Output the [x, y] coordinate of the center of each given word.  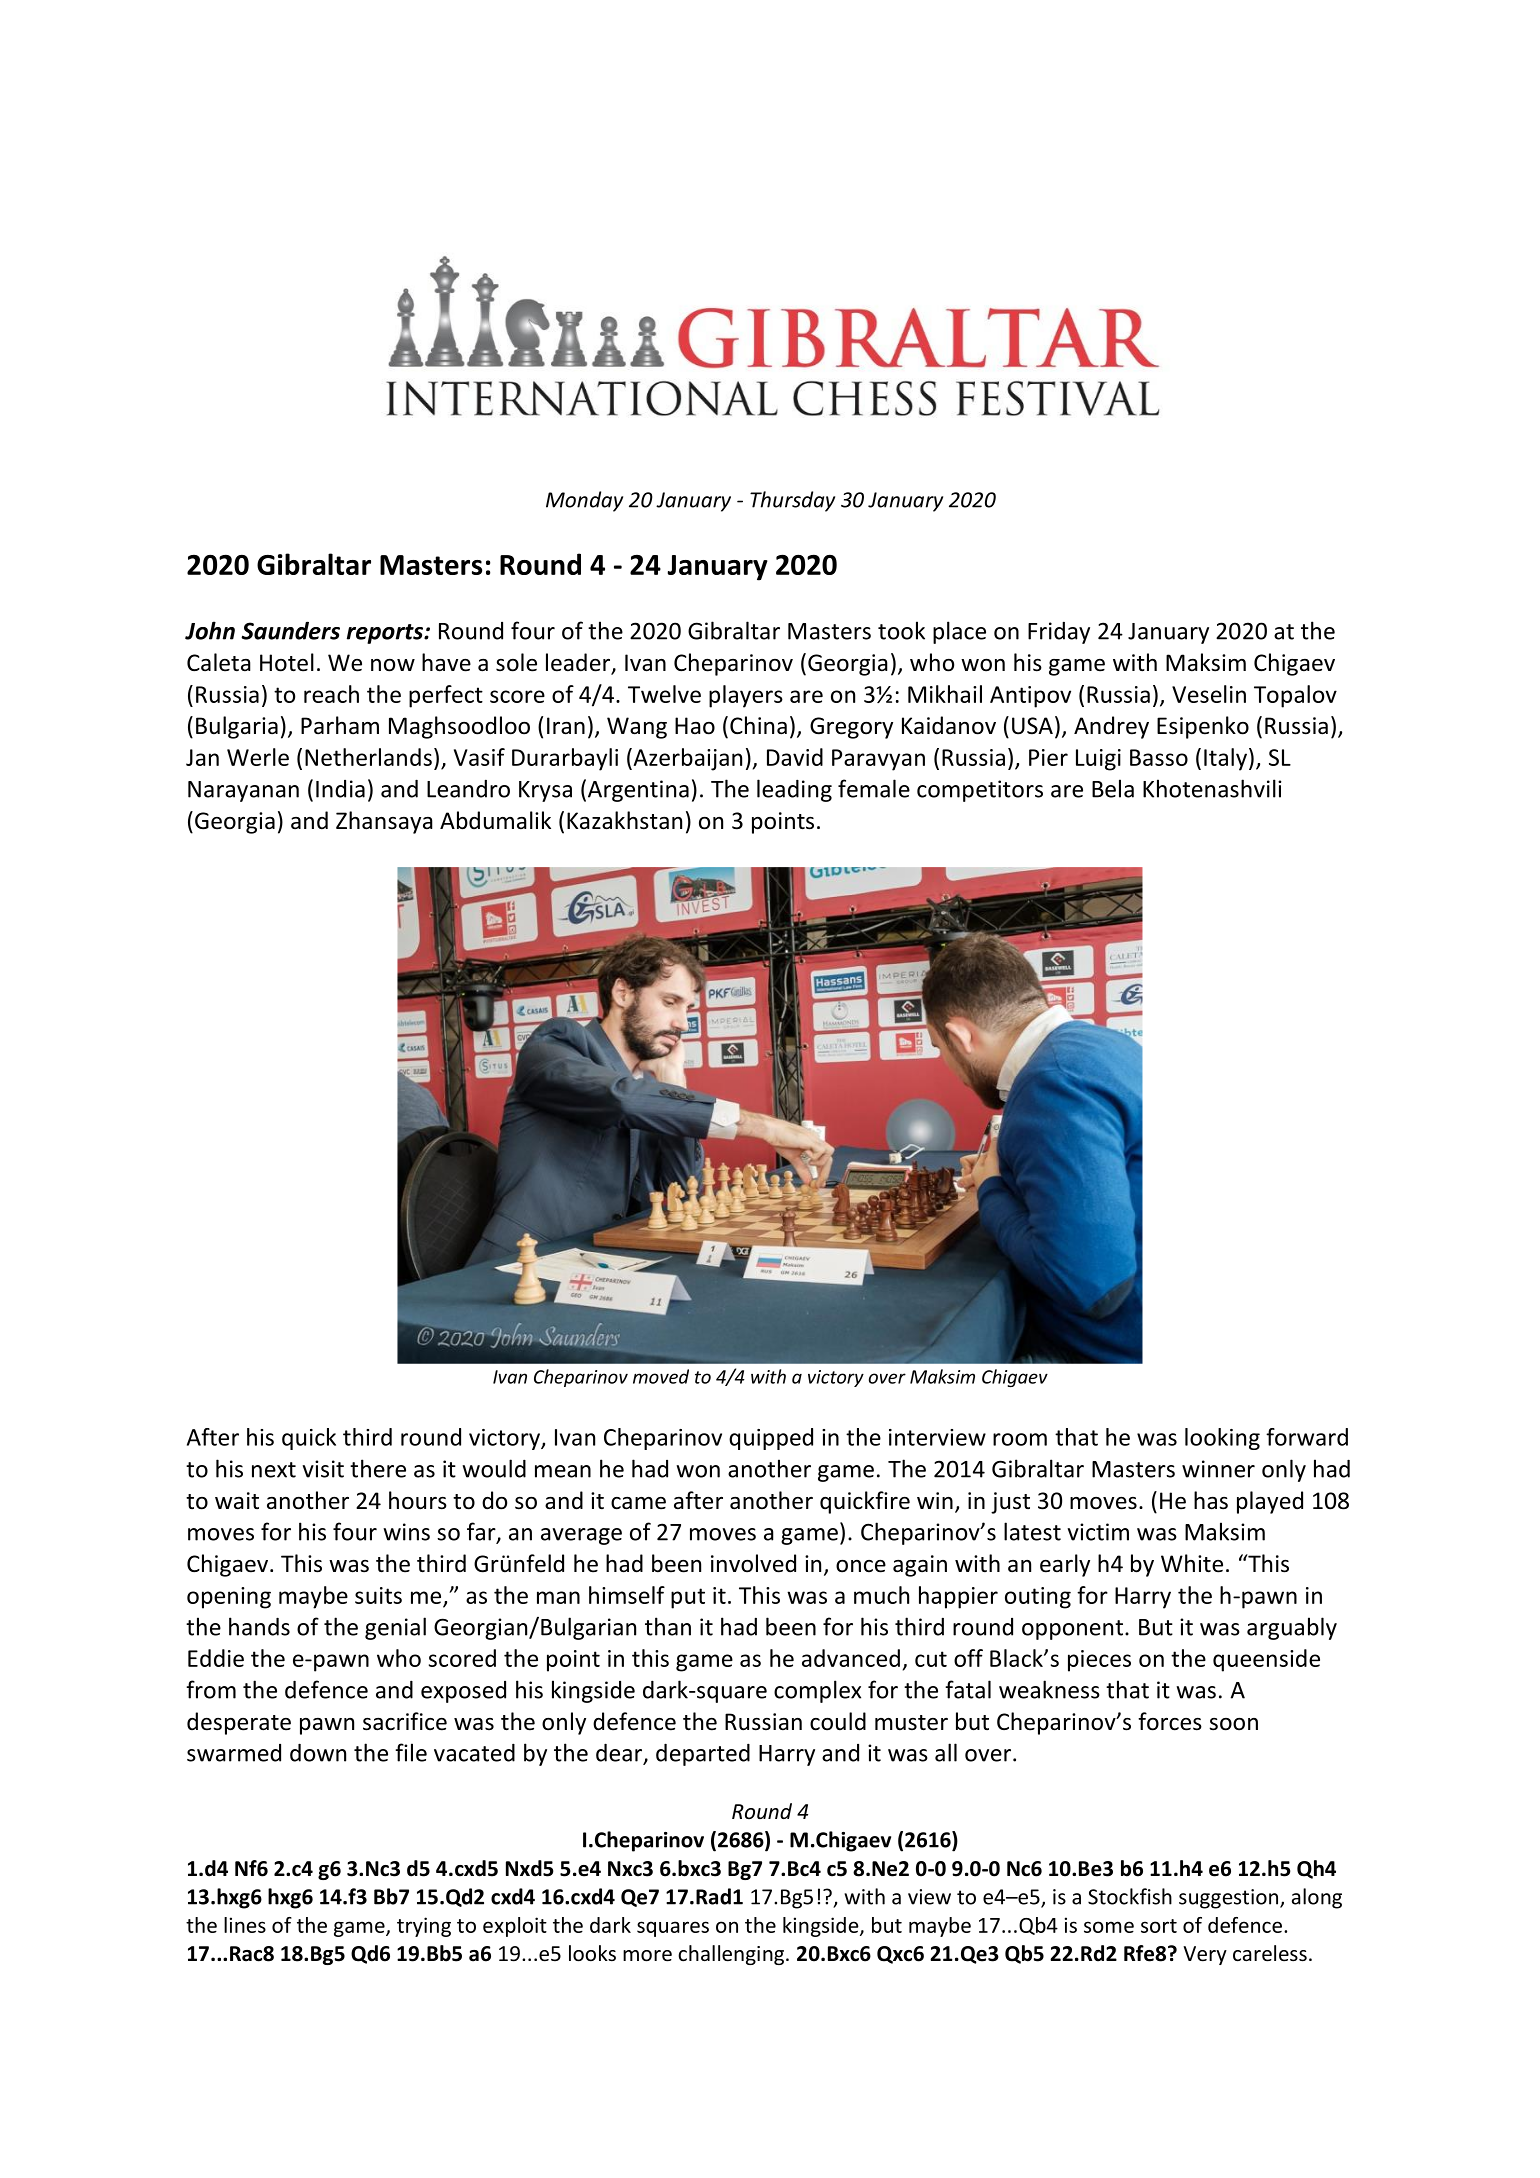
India [340, 789]
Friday [1059, 633]
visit [323, 1469]
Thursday [792, 501]
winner [1218, 1469]
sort [1159, 1926]
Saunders [290, 630]
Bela [1113, 788]
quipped [771, 1439]
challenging [732, 1955]
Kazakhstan [624, 820]
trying [424, 1927]
